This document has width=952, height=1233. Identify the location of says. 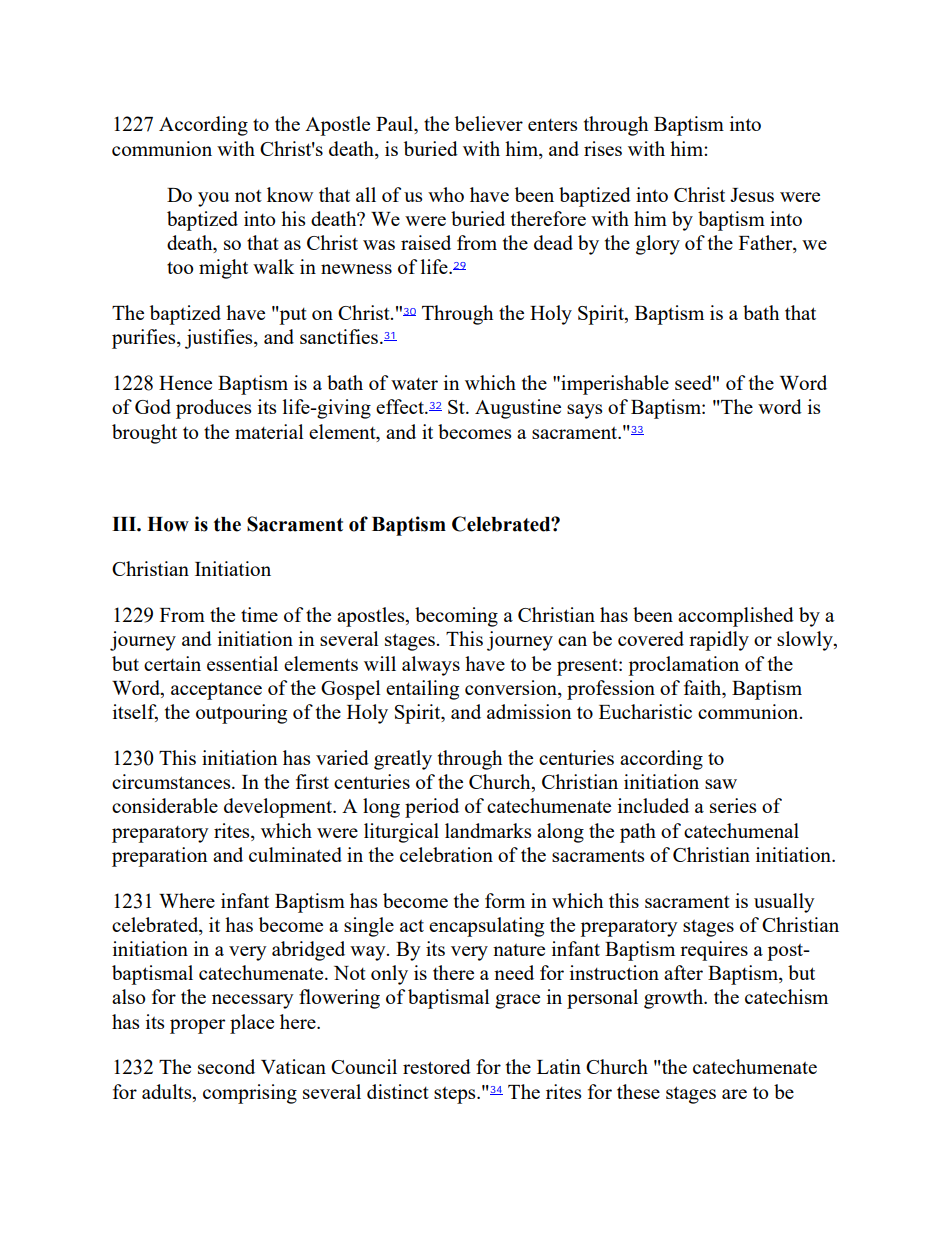
(584, 411).
